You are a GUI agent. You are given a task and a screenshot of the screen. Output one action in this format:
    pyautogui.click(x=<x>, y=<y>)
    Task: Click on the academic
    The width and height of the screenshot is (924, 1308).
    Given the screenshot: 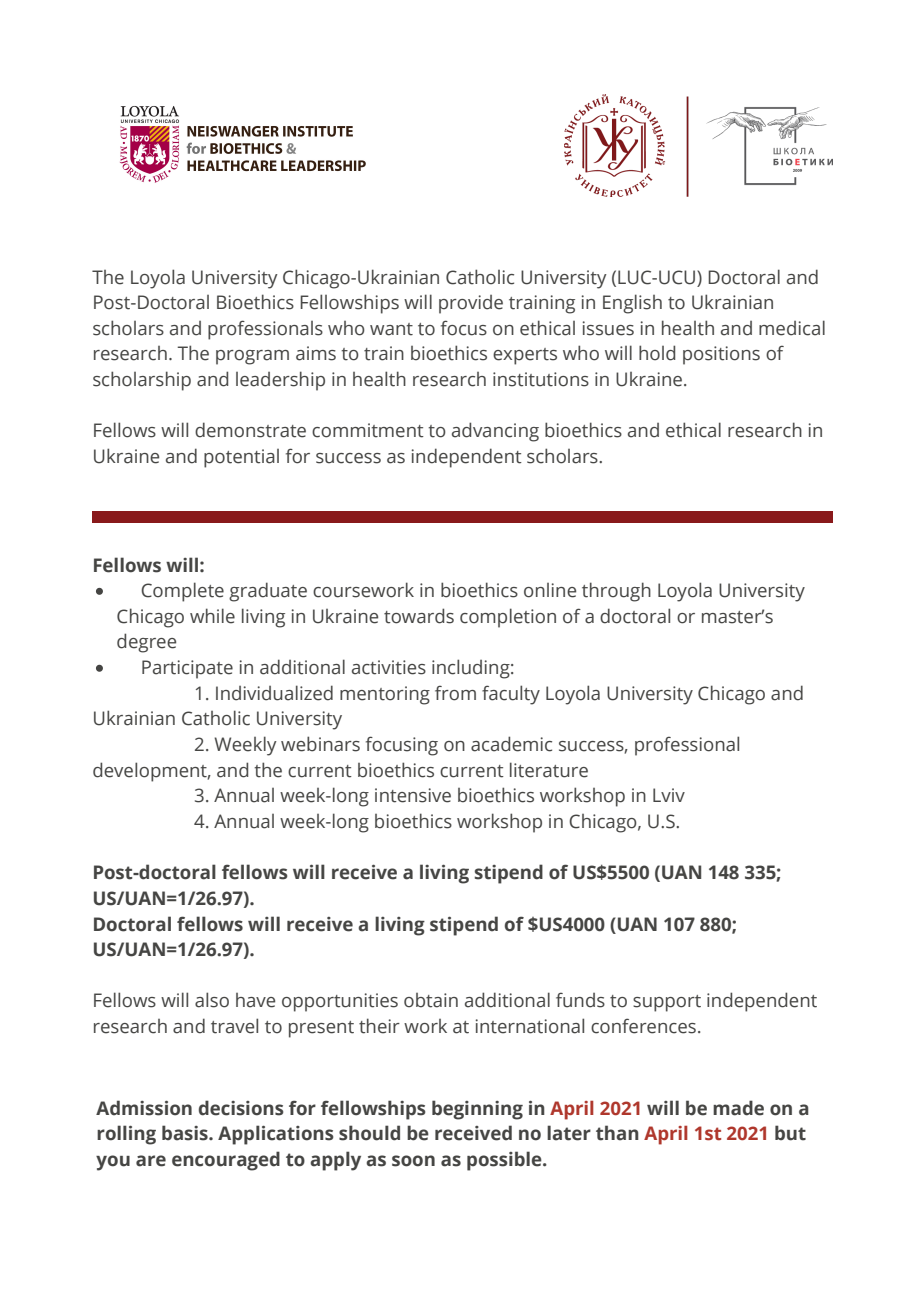 What is the action you would take?
    pyautogui.click(x=511, y=744)
